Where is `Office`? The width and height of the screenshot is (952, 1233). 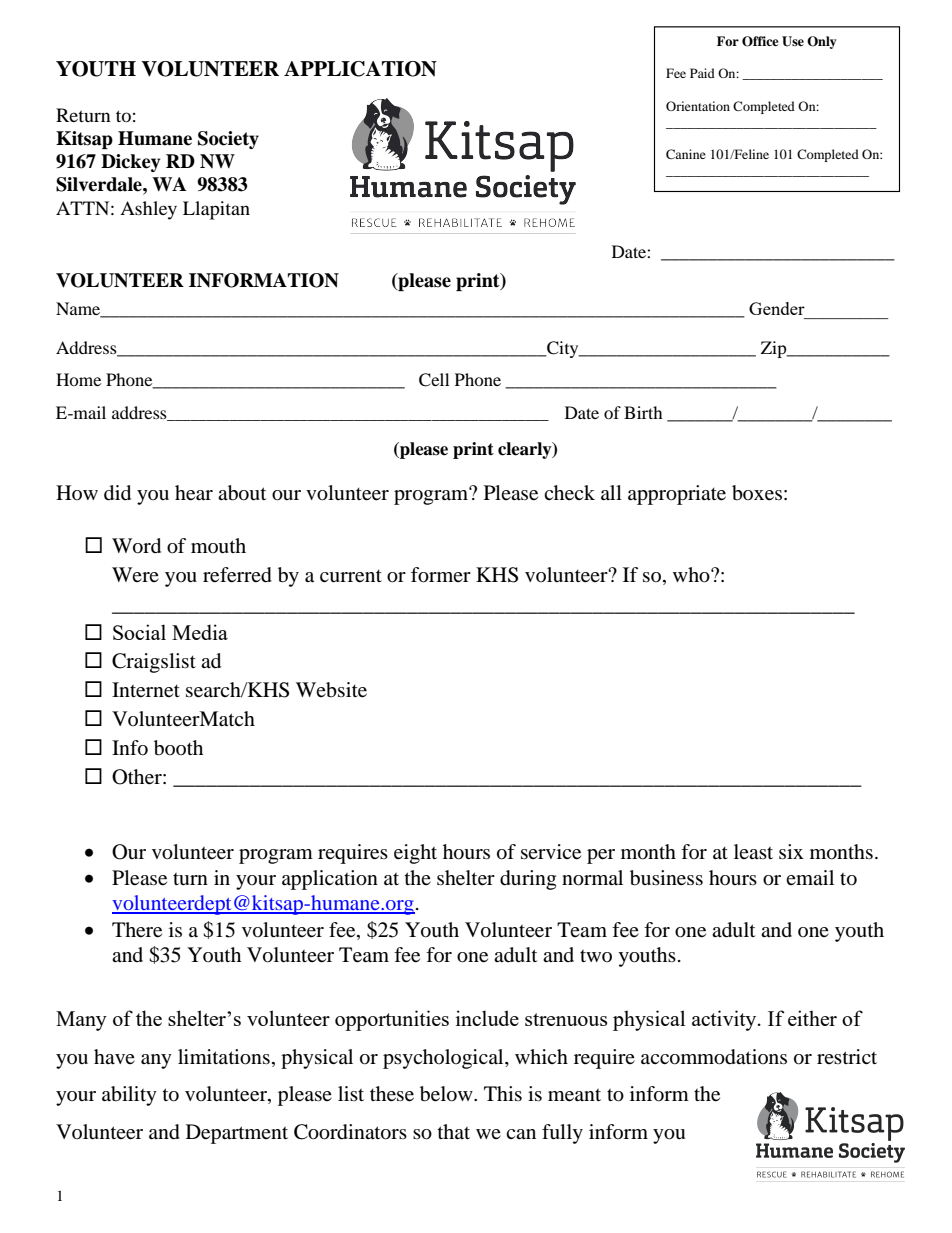 Office is located at coordinates (760, 41).
